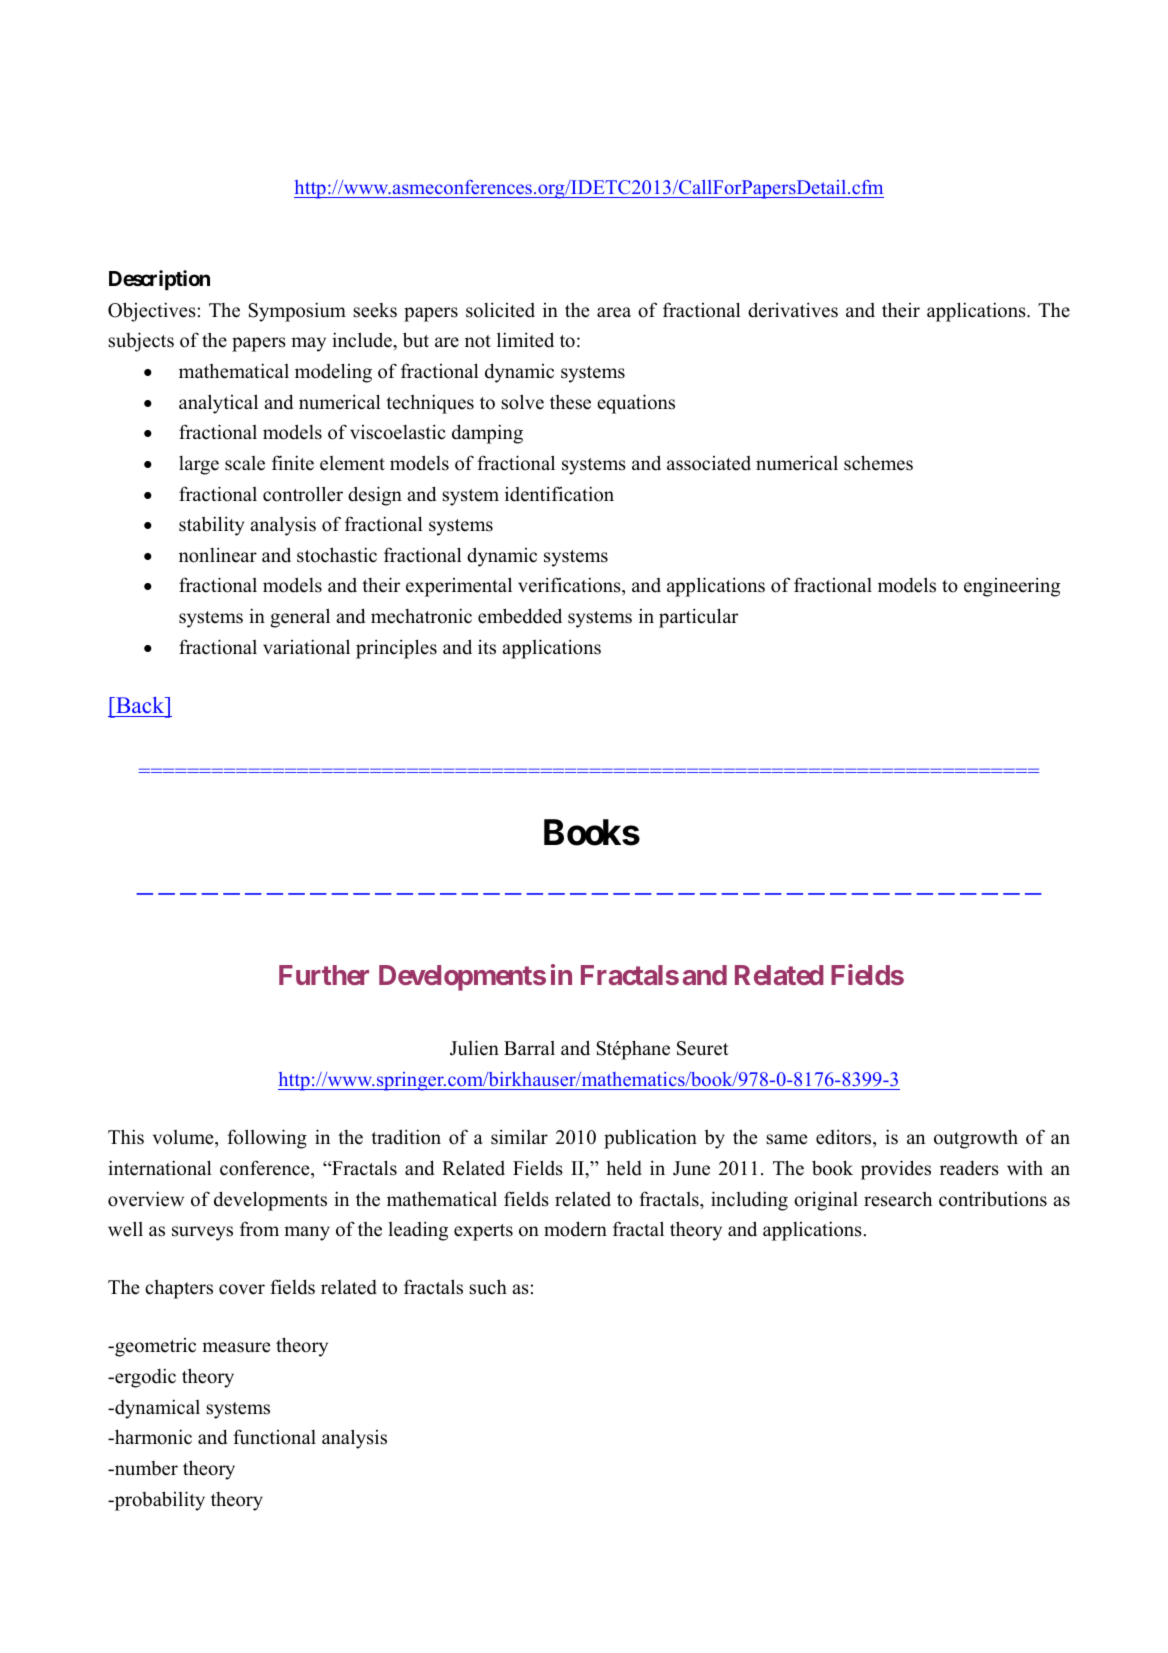 This page has width=1168, height=1653. What do you see at coordinates (793, 310) in the page?
I see `derivatives` at bounding box center [793, 310].
